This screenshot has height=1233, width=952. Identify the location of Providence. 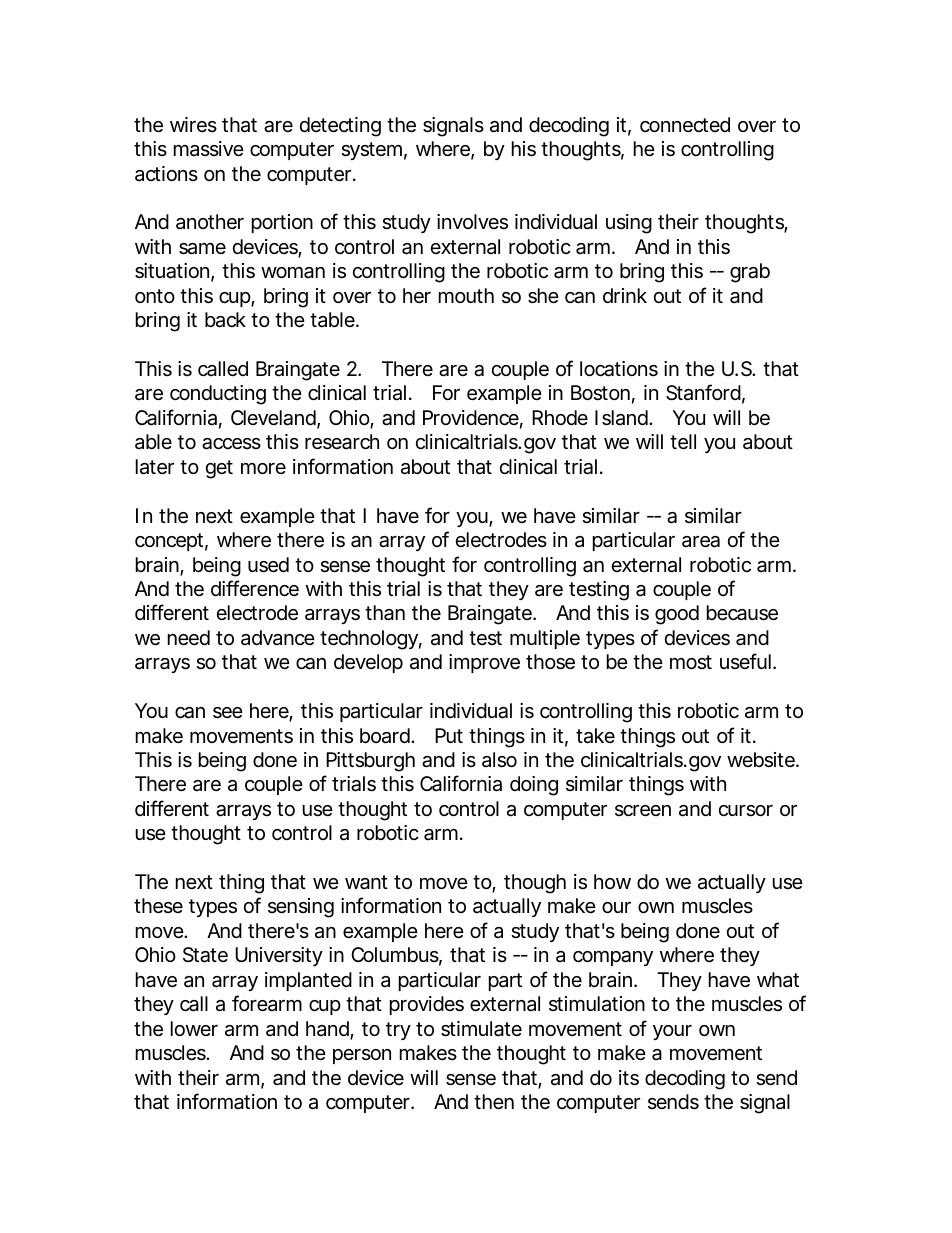
(471, 418).
